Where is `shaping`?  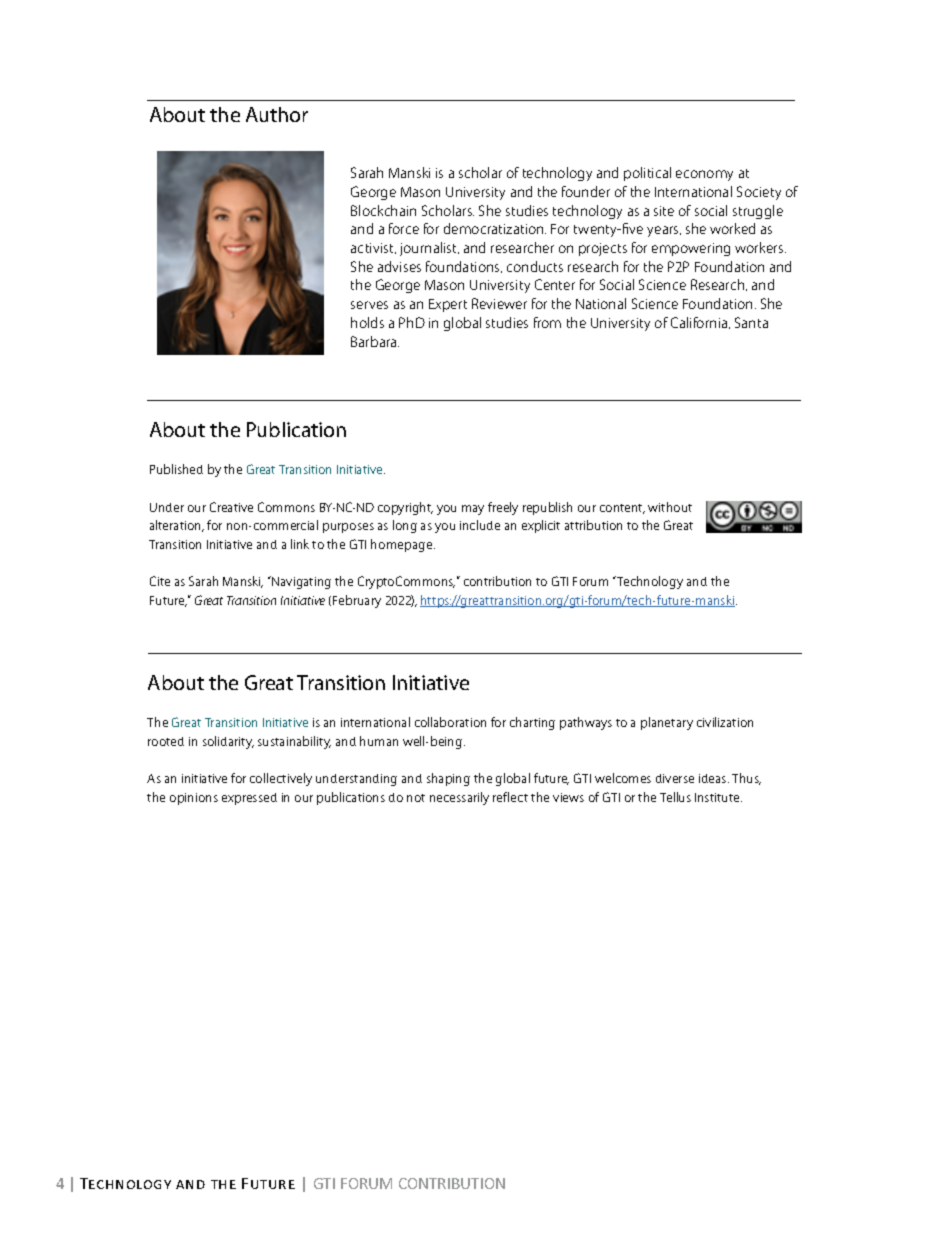
shaping is located at coordinates (448, 779).
